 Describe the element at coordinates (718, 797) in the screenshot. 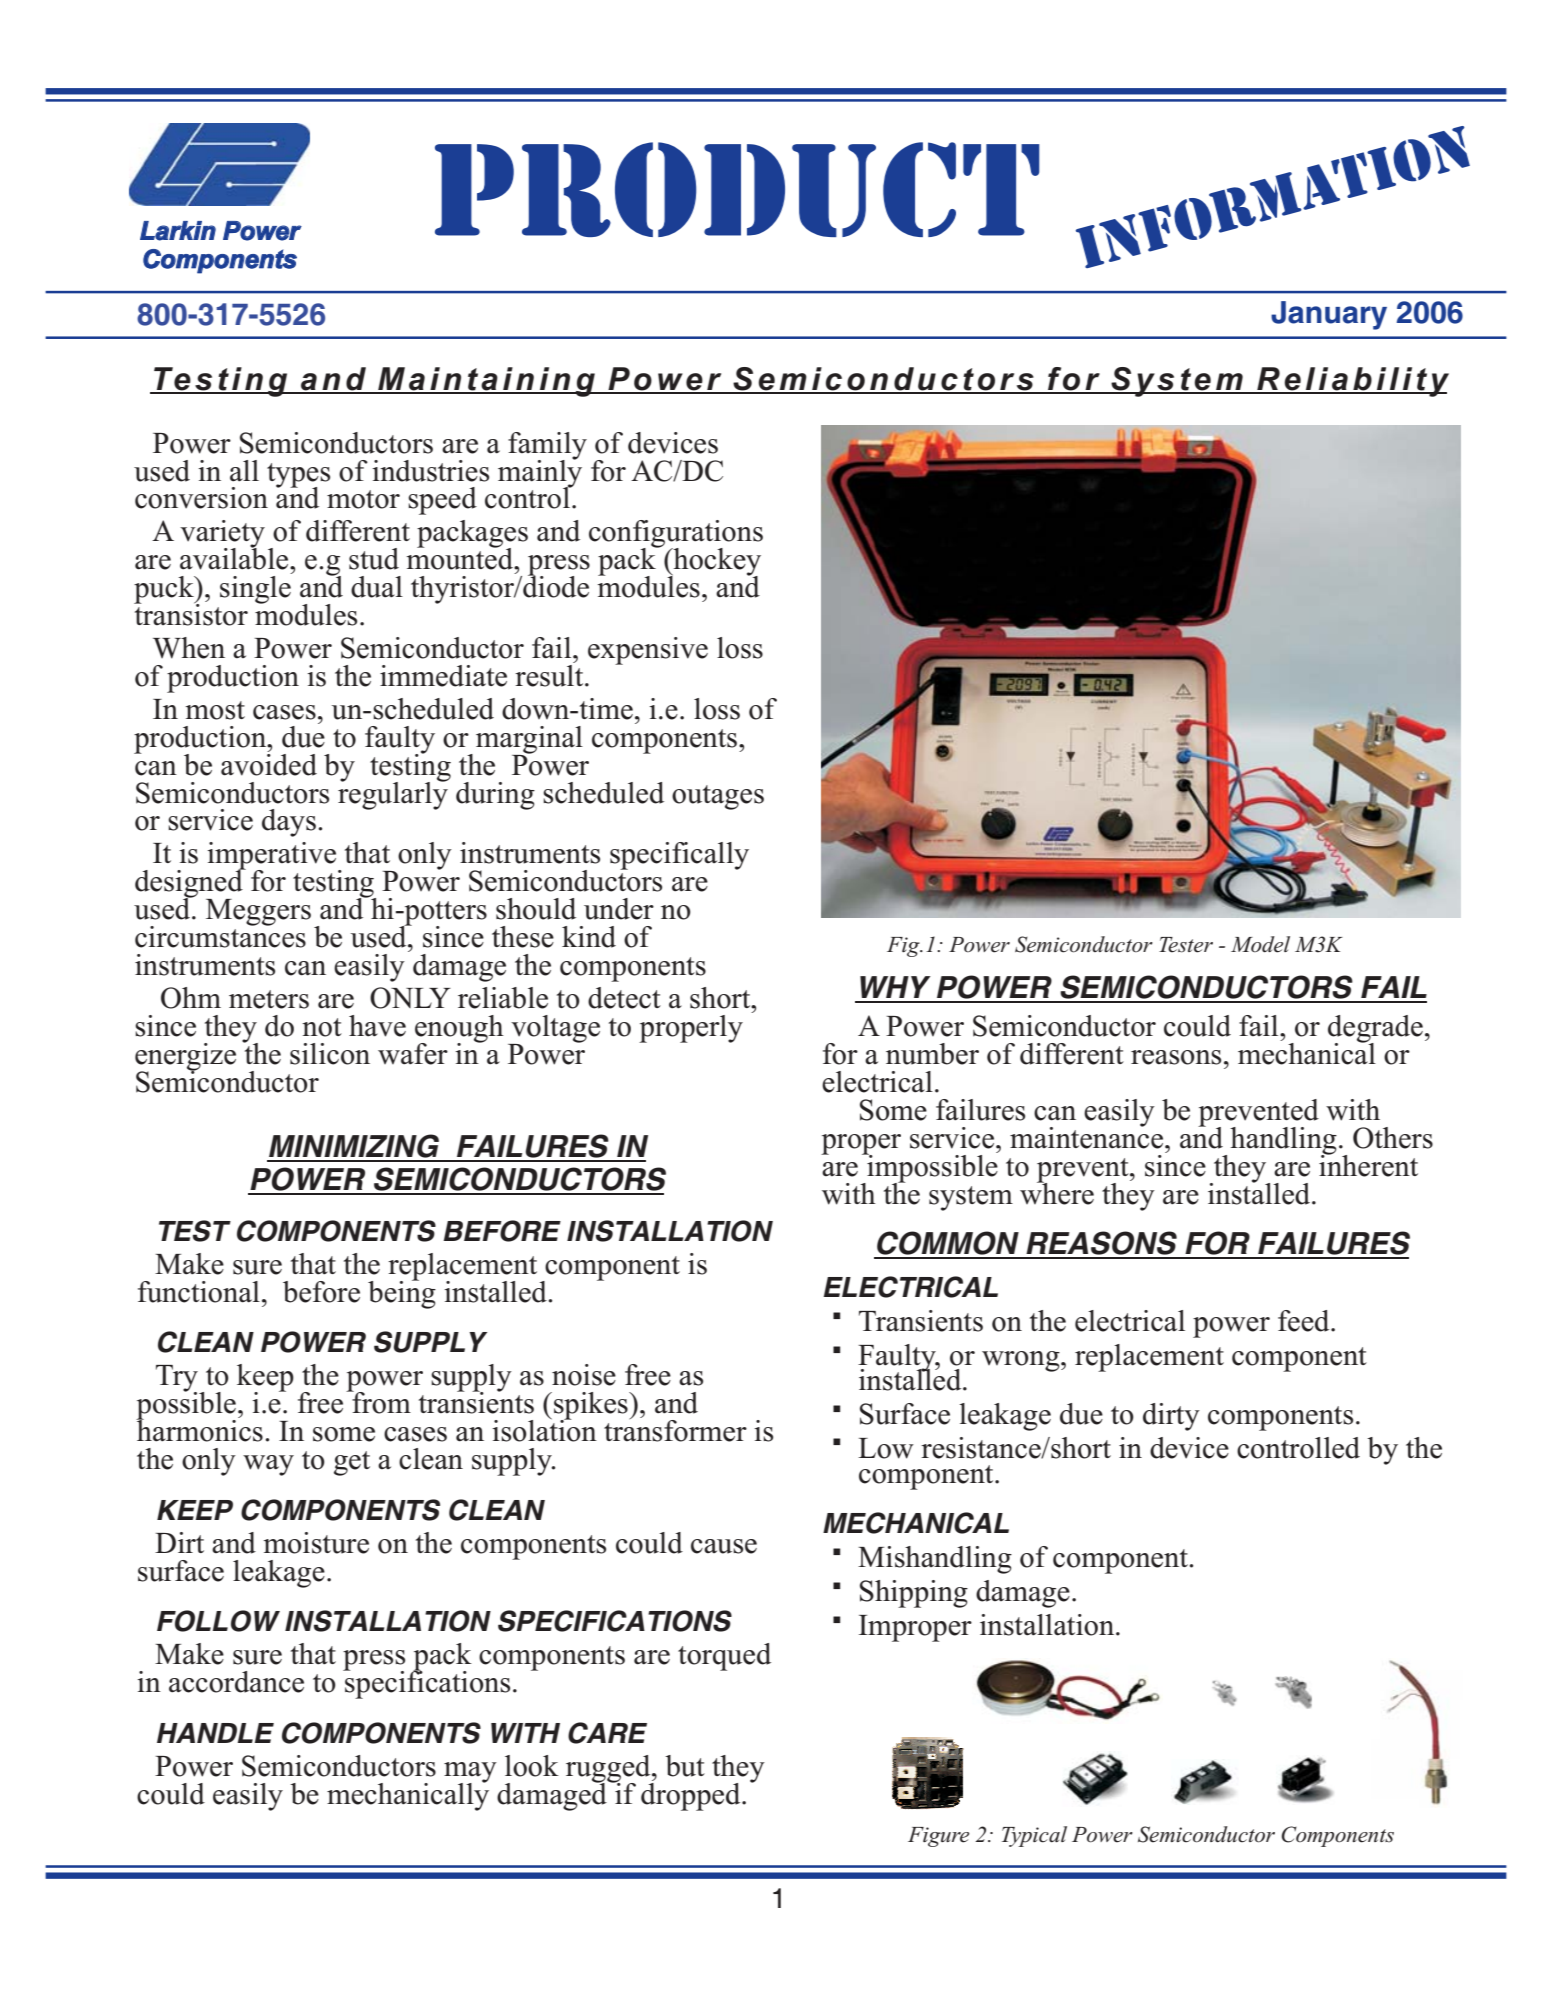

I see `outages` at that location.
